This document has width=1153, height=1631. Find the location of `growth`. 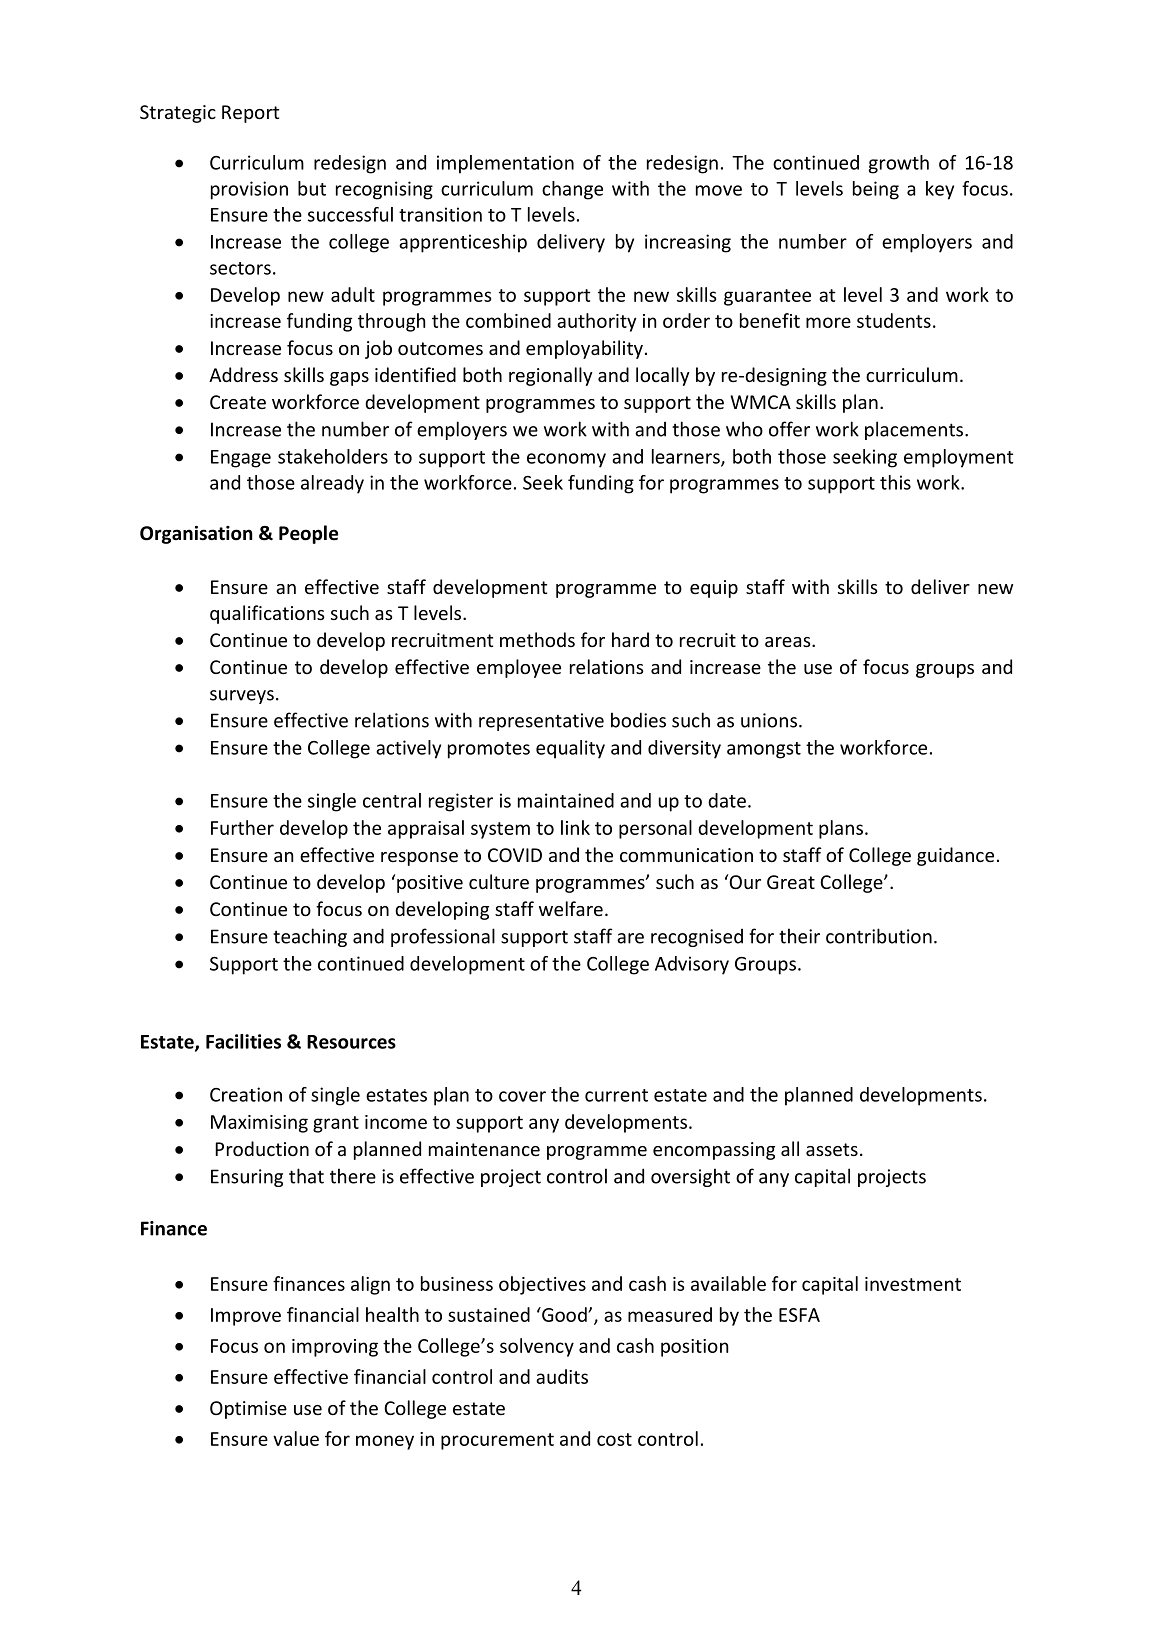

growth is located at coordinates (899, 164).
